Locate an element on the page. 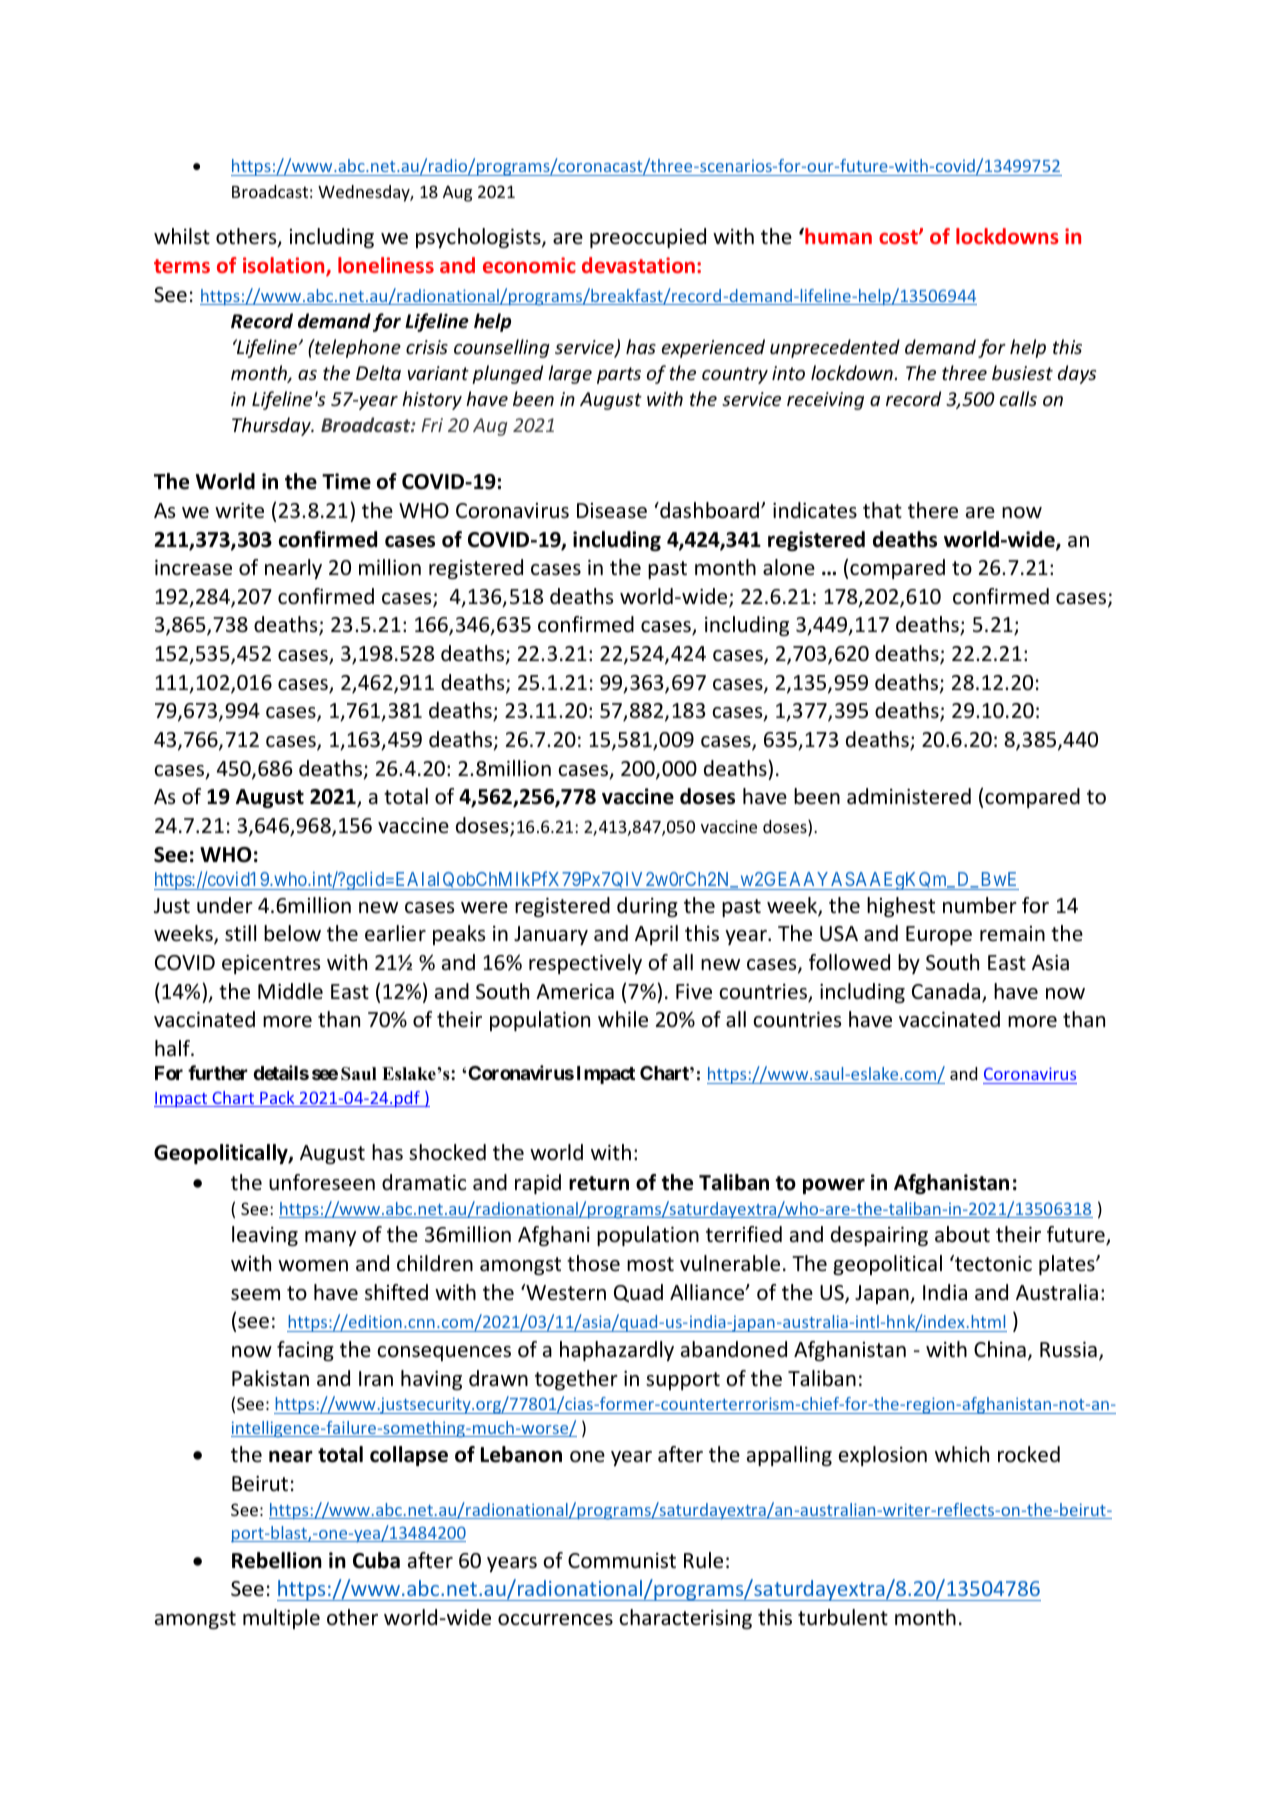 The height and width of the page is (1797, 1271). Pack is located at coordinates (277, 1099).
